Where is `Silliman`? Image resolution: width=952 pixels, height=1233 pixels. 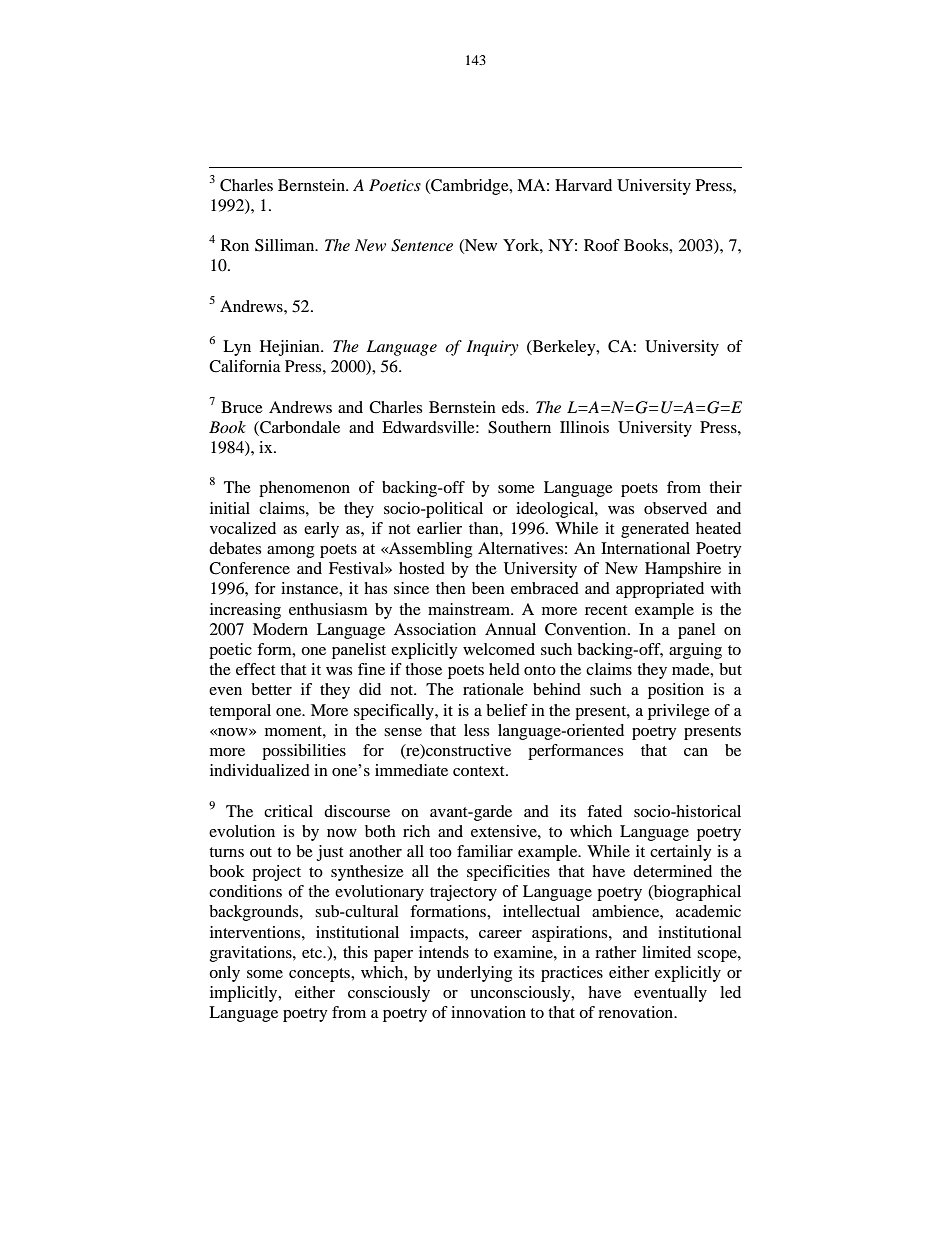 Silliman is located at coordinates (286, 245).
